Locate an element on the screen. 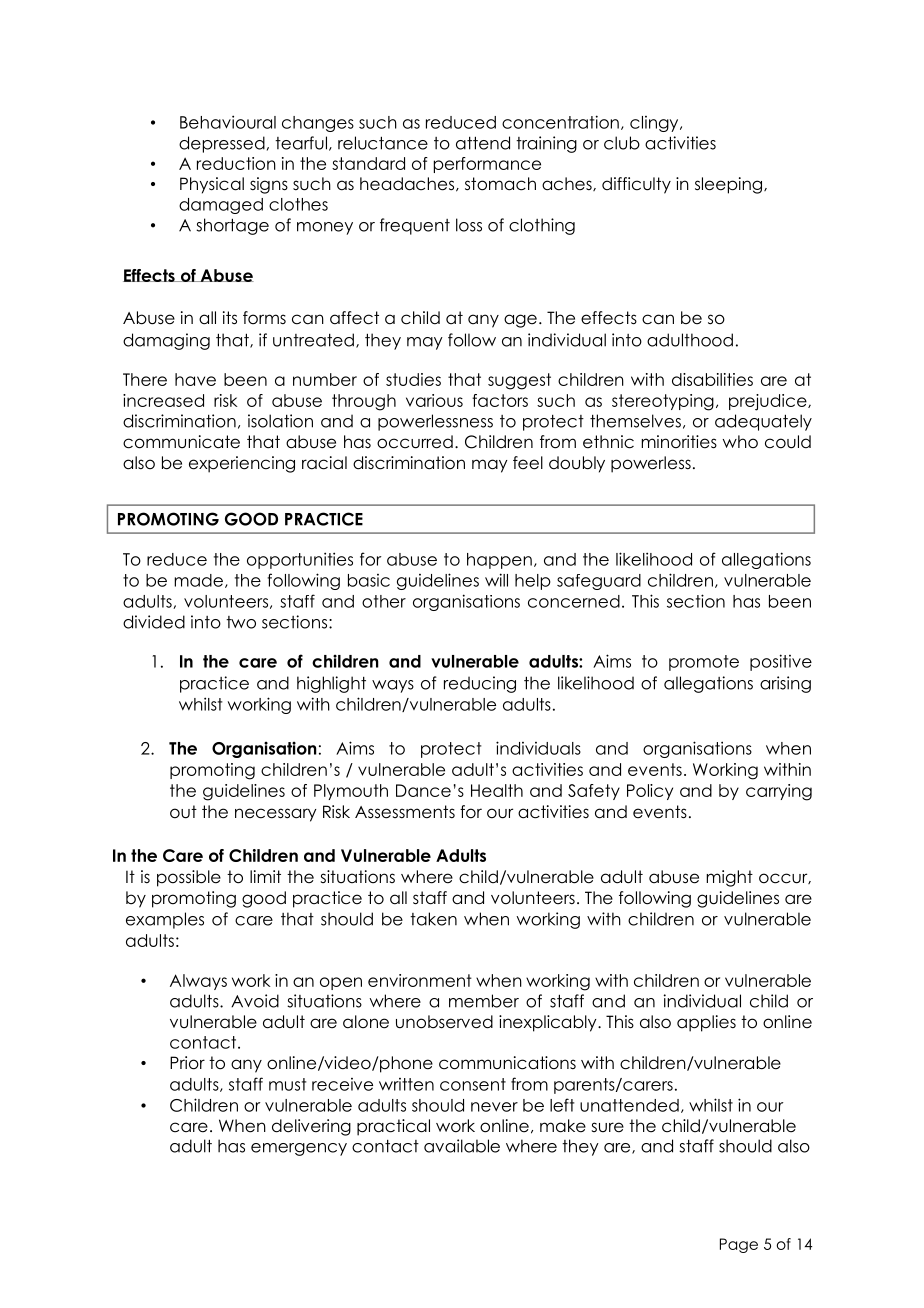 The image size is (924, 1308). might is located at coordinates (729, 878).
